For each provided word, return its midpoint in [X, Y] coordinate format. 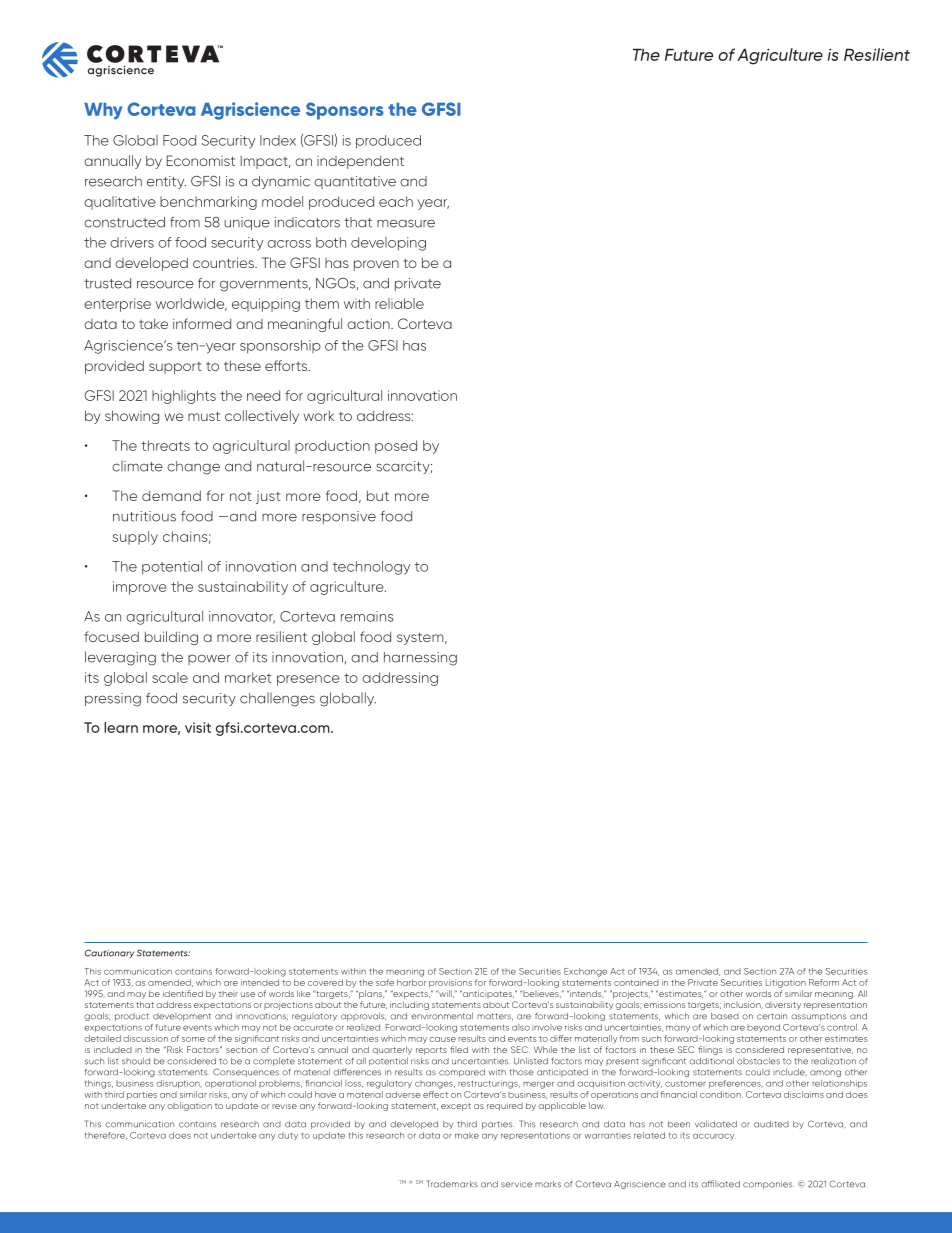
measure [406, 223]
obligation [189, 1106]
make [467, 1135]
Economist [201, 160]
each [396, 201]
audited [771, 1124]
